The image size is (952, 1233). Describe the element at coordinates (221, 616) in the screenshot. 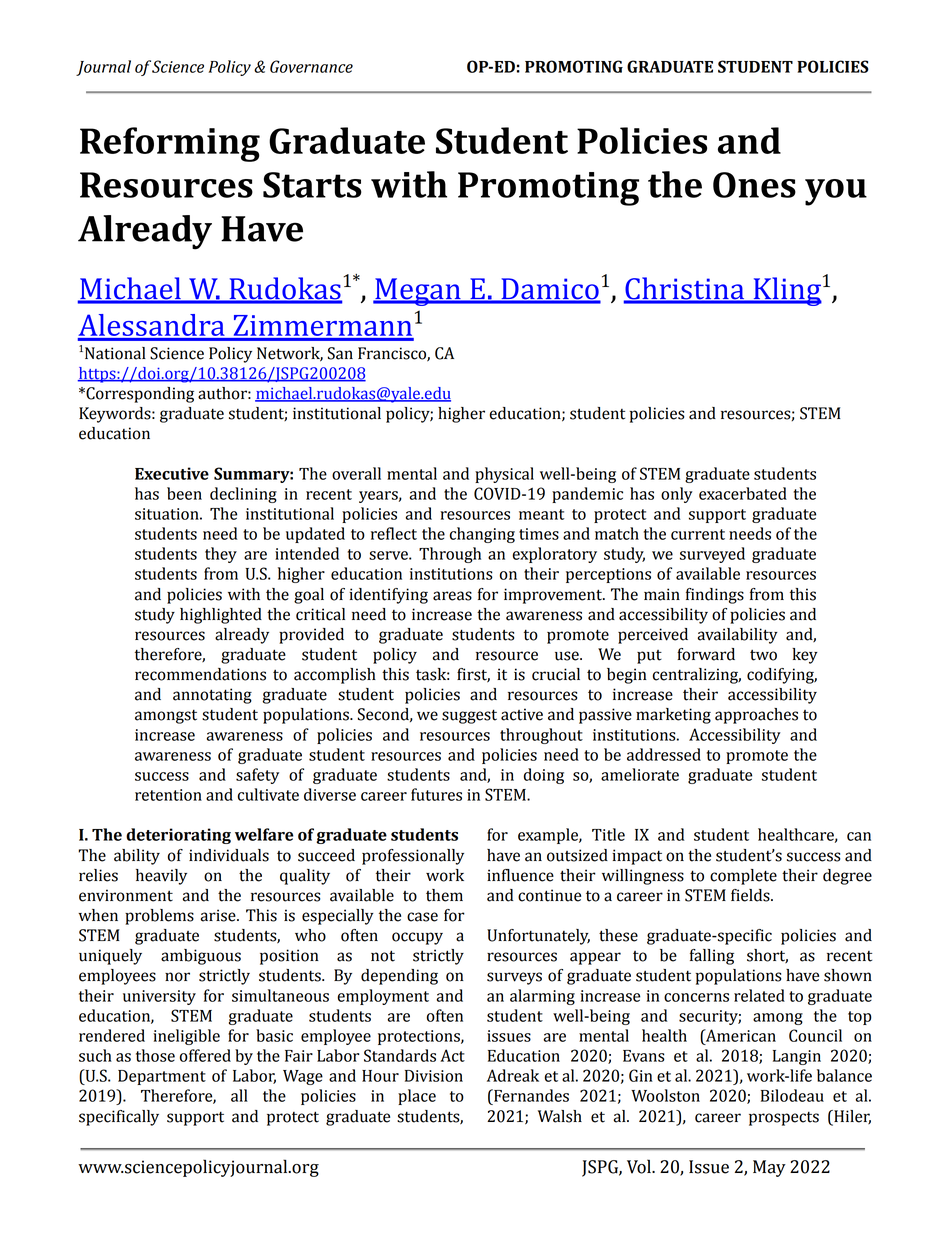

I see `highlighted` at that location.
